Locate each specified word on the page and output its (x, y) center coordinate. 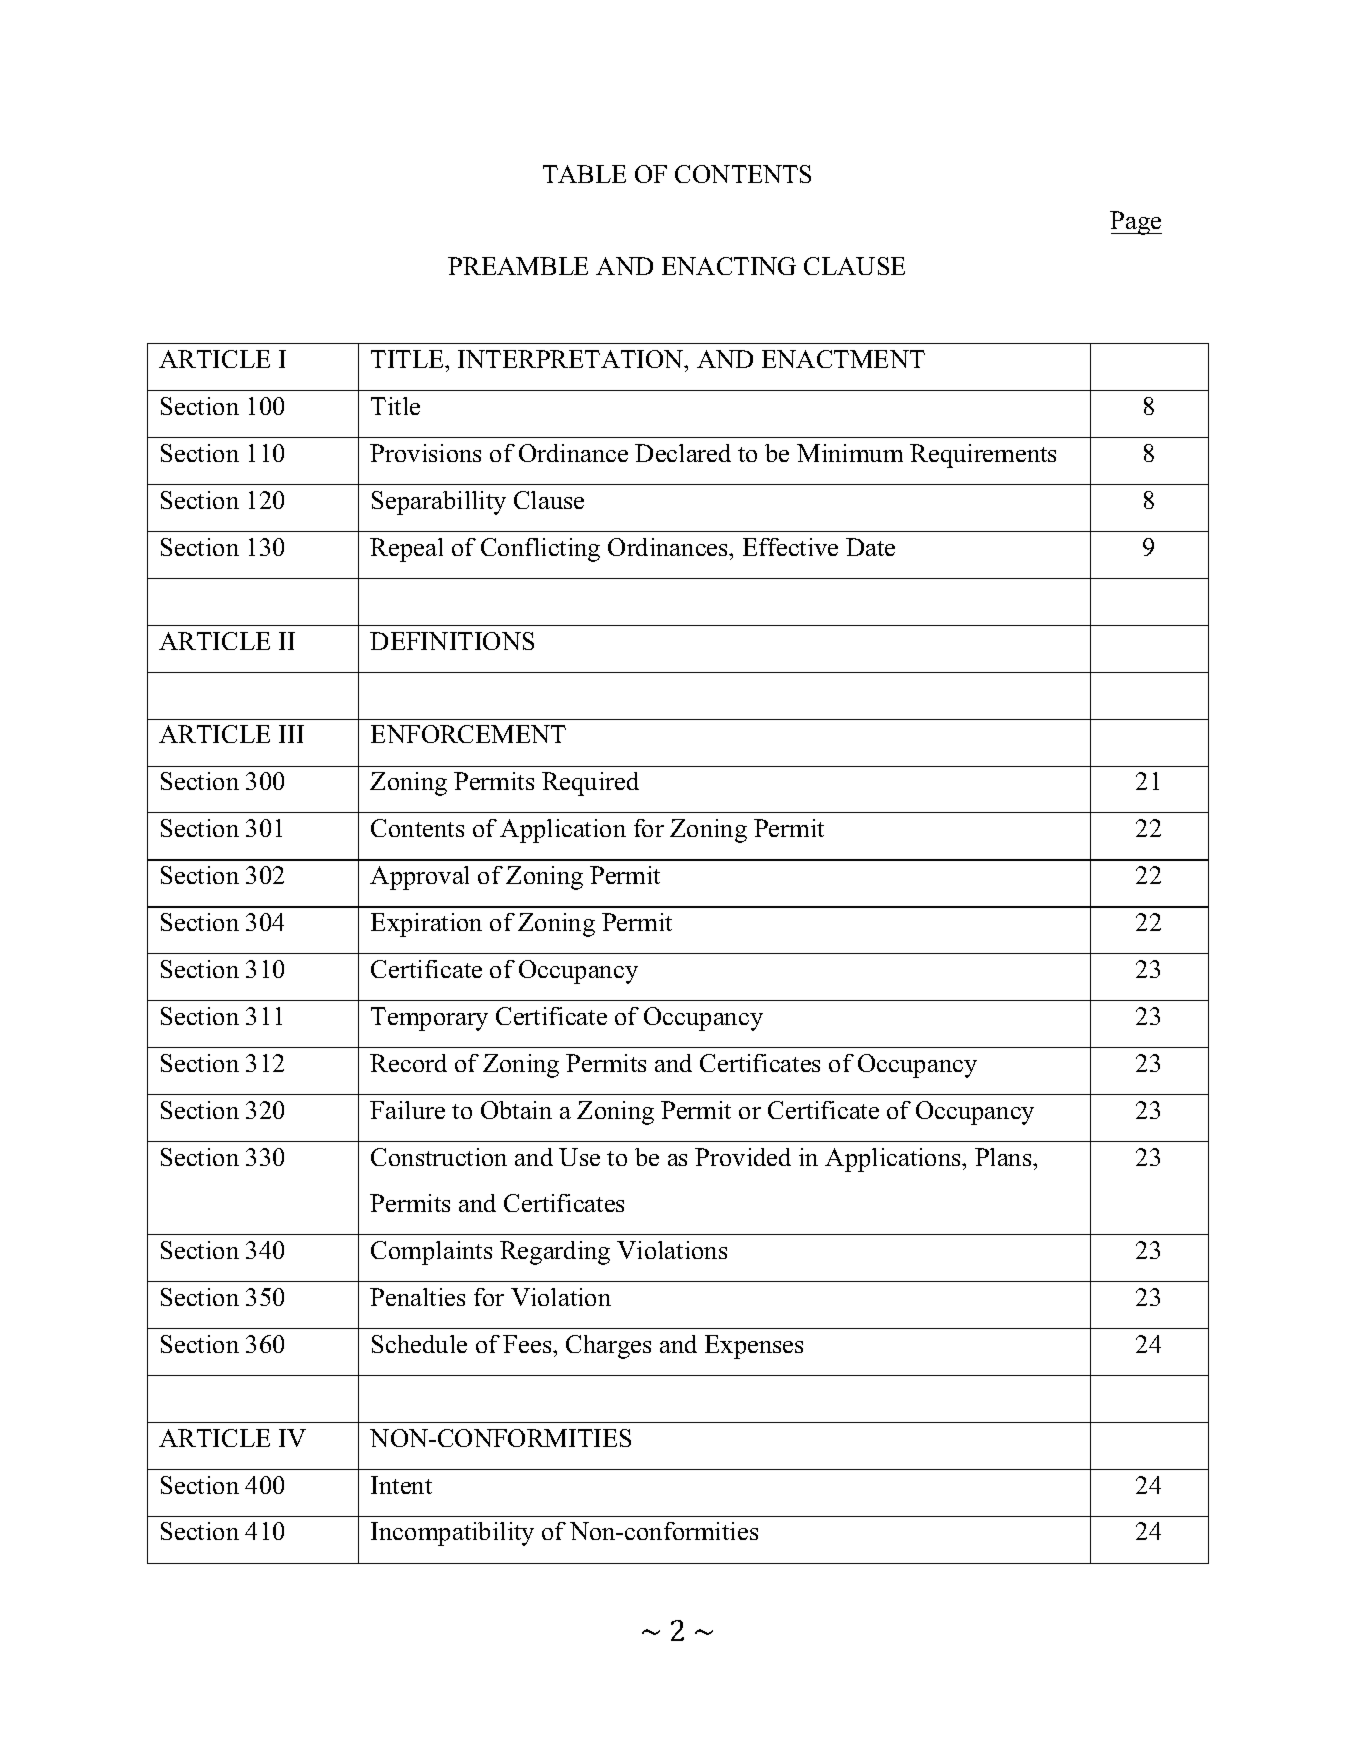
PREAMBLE (518, 266)
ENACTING (729, 266)
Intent (401, 1485)
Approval (419, 878)
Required (590, 784)
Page (1136, 223)
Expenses (754, 1347)
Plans (1004, 1157)
